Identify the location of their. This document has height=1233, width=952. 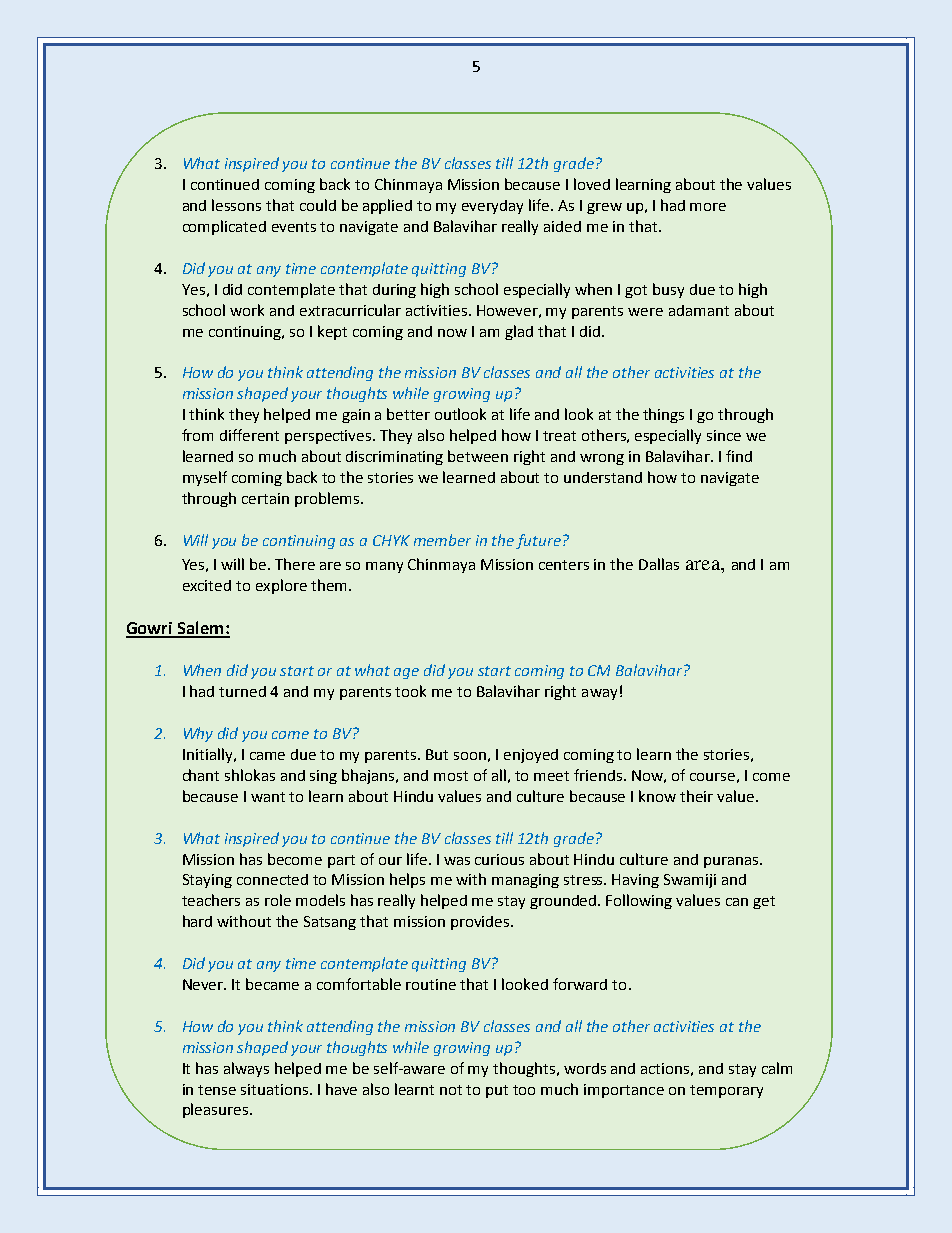
(696, 796).
